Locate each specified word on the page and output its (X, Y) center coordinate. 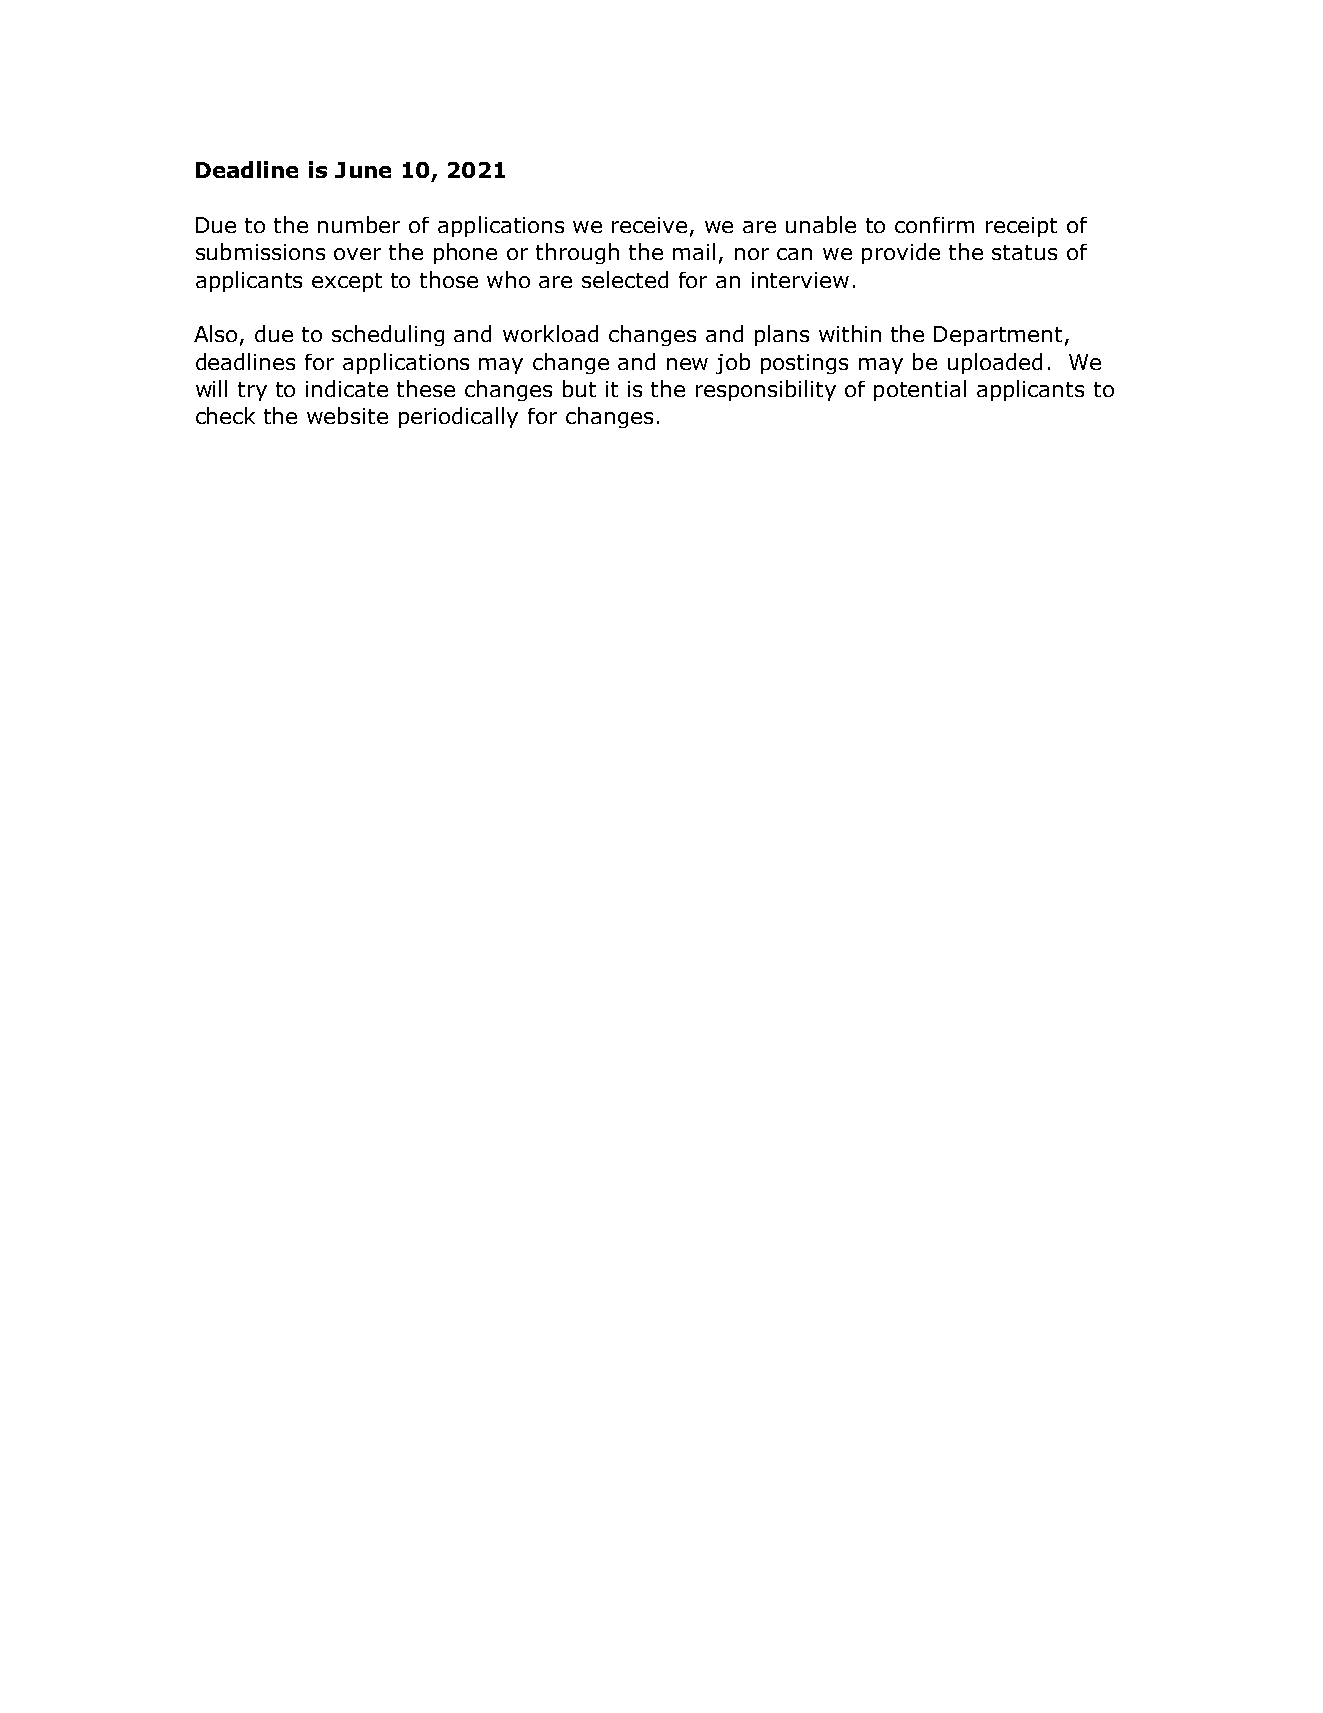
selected (625, 279)
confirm (934, 225)
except (347, 282)
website (347, 415)
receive (649, 225)
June (363, 170)
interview (800, 280)
